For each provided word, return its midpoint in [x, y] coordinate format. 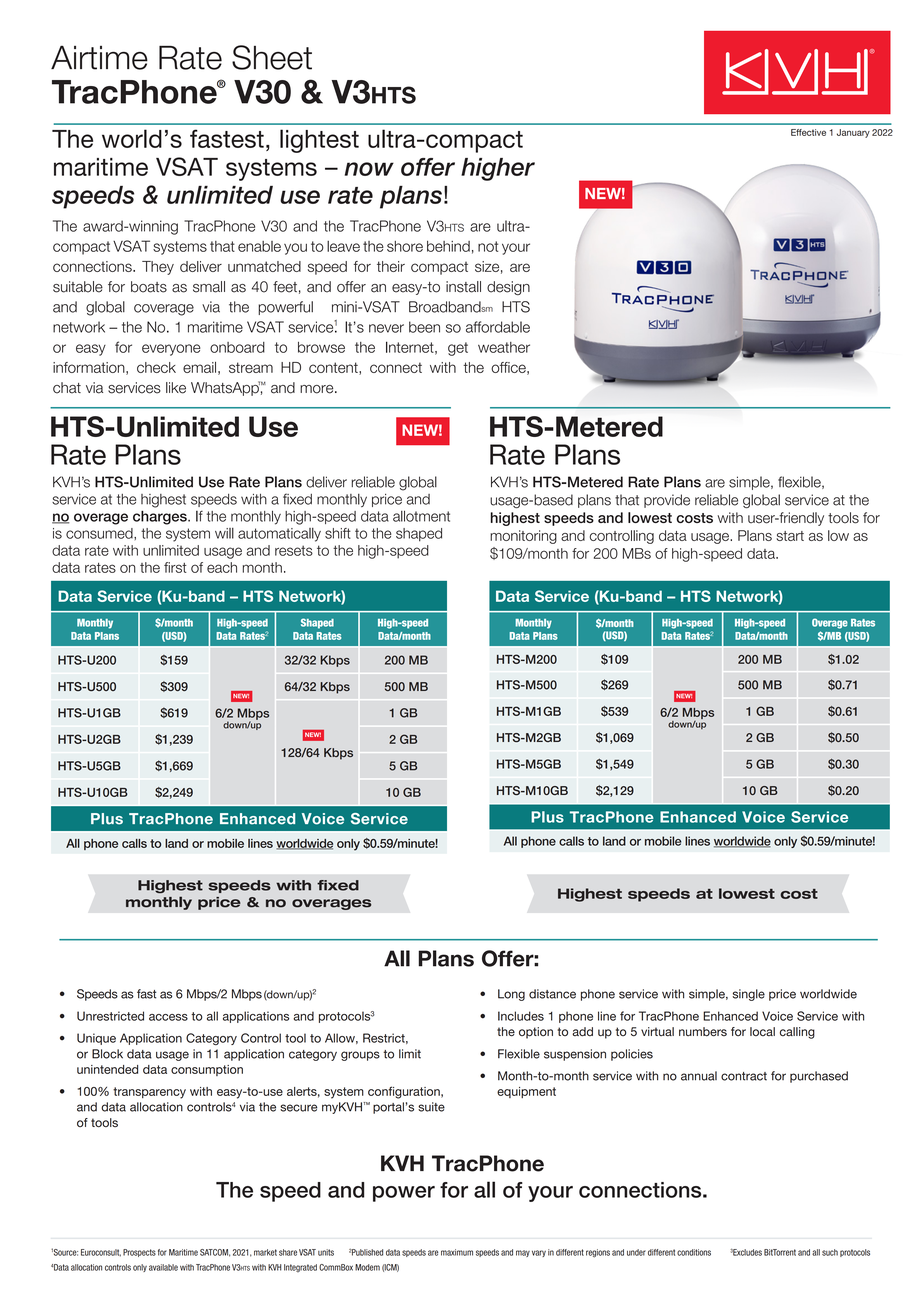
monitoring [523, 537]
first [175, 567]
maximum [457, 1252]
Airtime [99, 58]
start [790, 536]
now [369, 169]
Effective [808, 132]
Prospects [139, 1253]
